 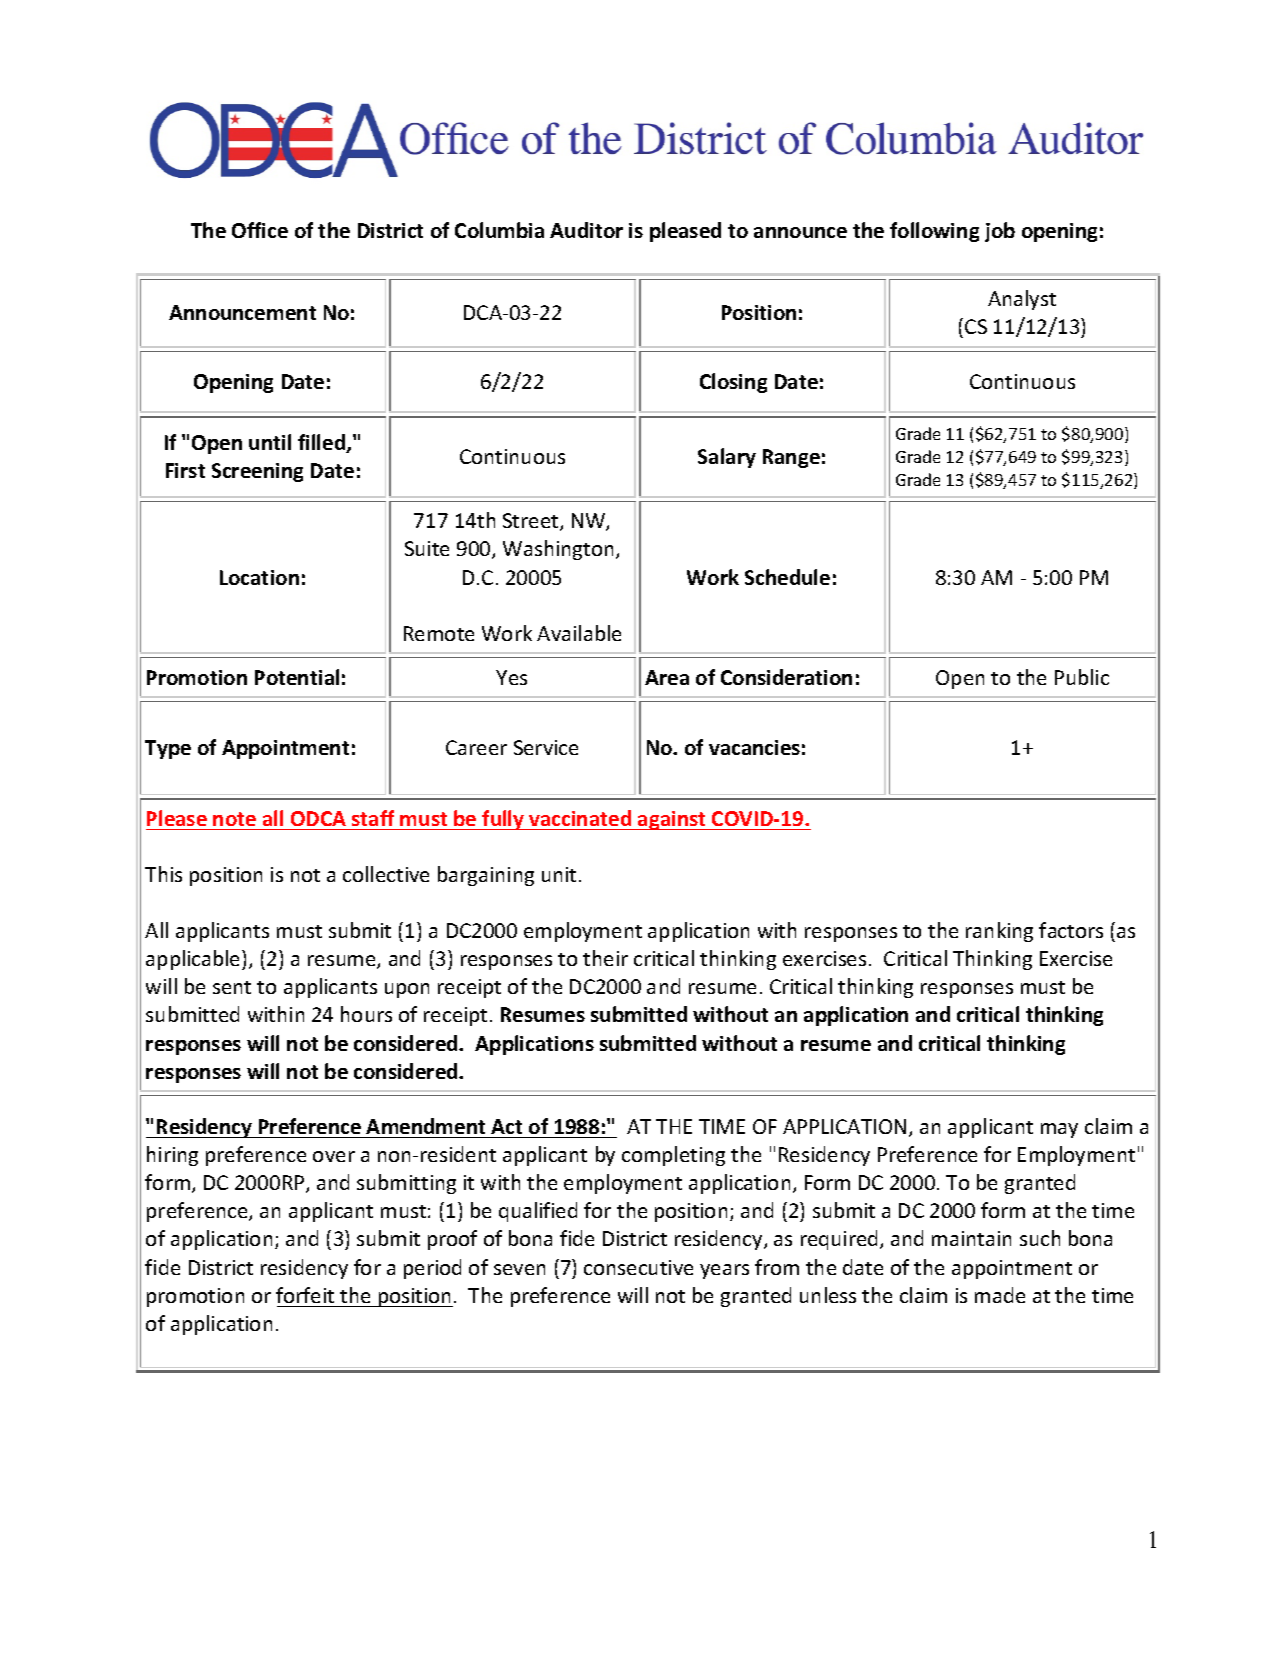 What do you see at coordinates (586, 230) in the screenshot?
I see `Auditor` at bounding box center [586, 230].
